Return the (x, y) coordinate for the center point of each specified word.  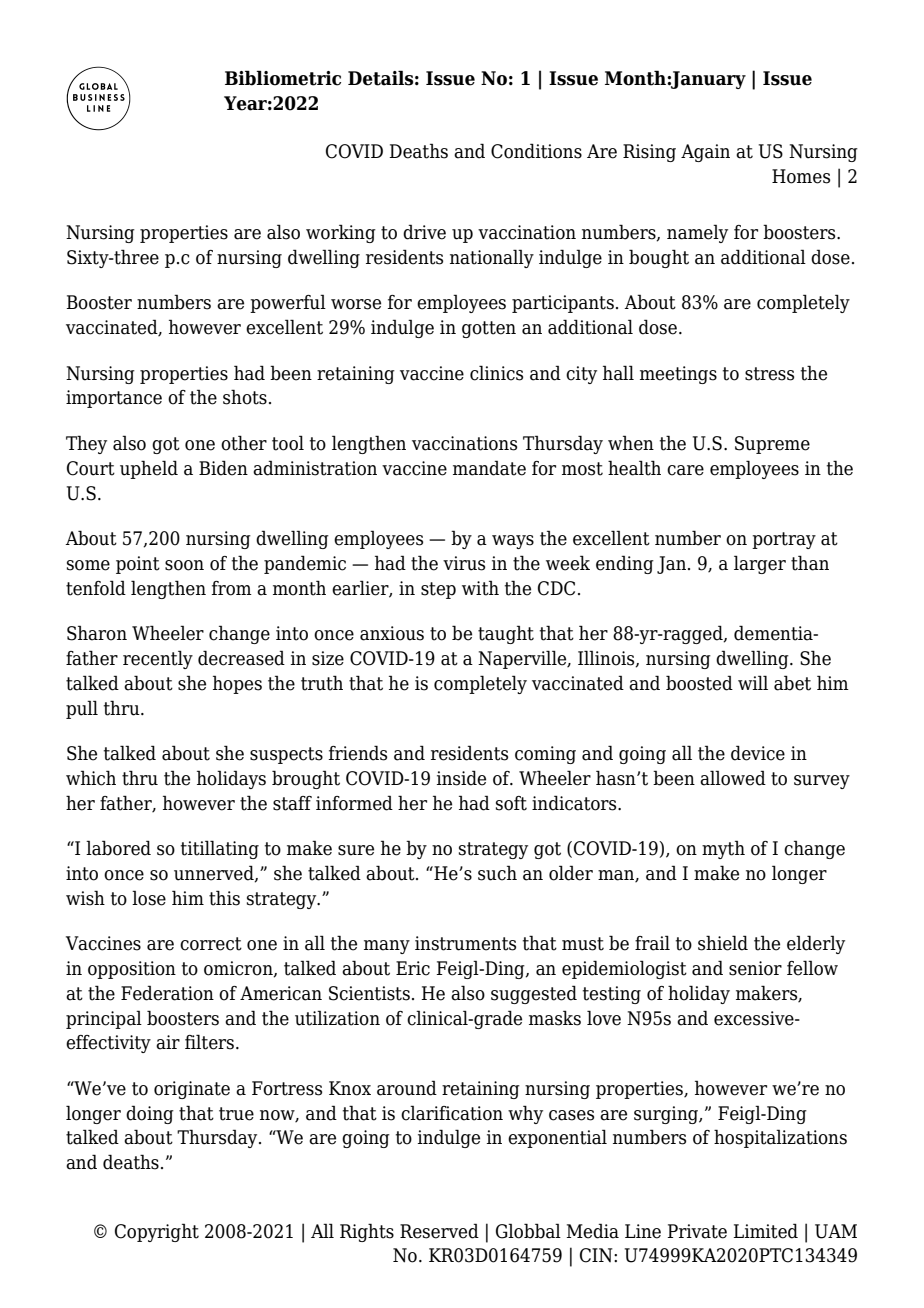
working (341, 233)
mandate (489, 468)
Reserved (439, 1231)
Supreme (772, 445)
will (753, 682)
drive (424, 232)
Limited (765, 1231)
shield (723, 943)
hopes (237, 684)
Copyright (157, 1232)
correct (211, 944)
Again (705, 153)
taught (506, 634)
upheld (149, 469)
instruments (465, 943)
